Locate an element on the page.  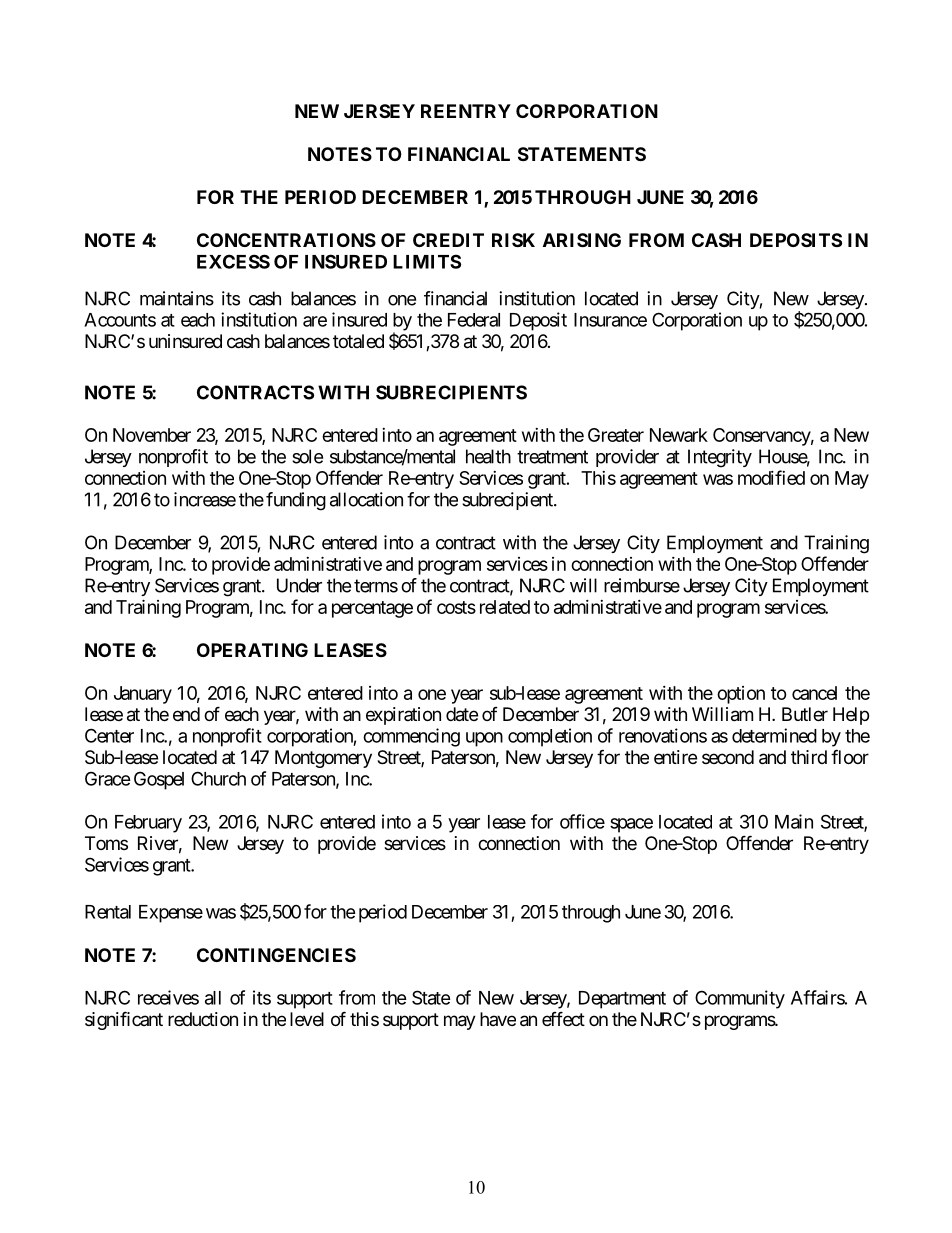
have is located at coordinates (498, 1019).
